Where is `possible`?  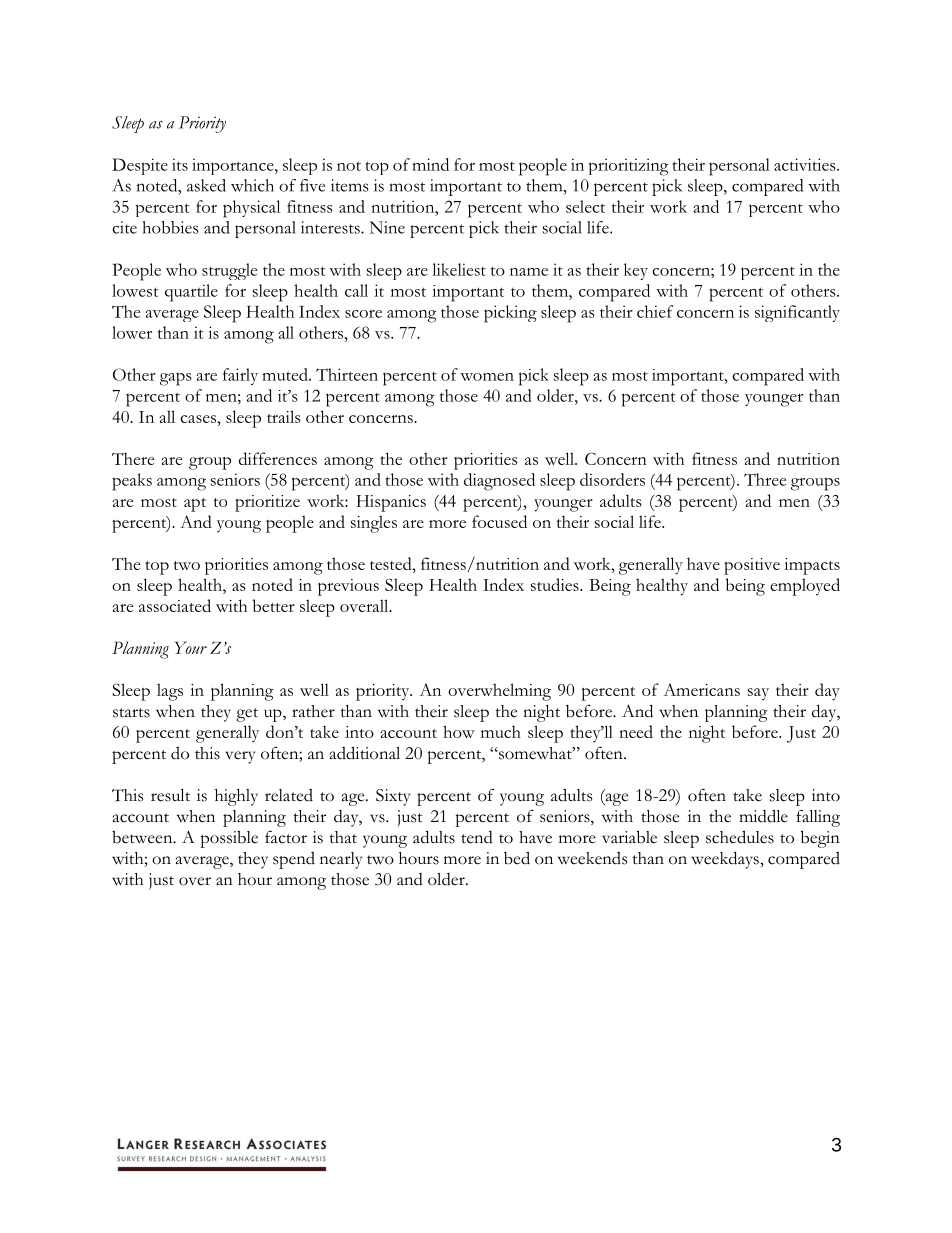
possible is located at coordinates (229, 839).
